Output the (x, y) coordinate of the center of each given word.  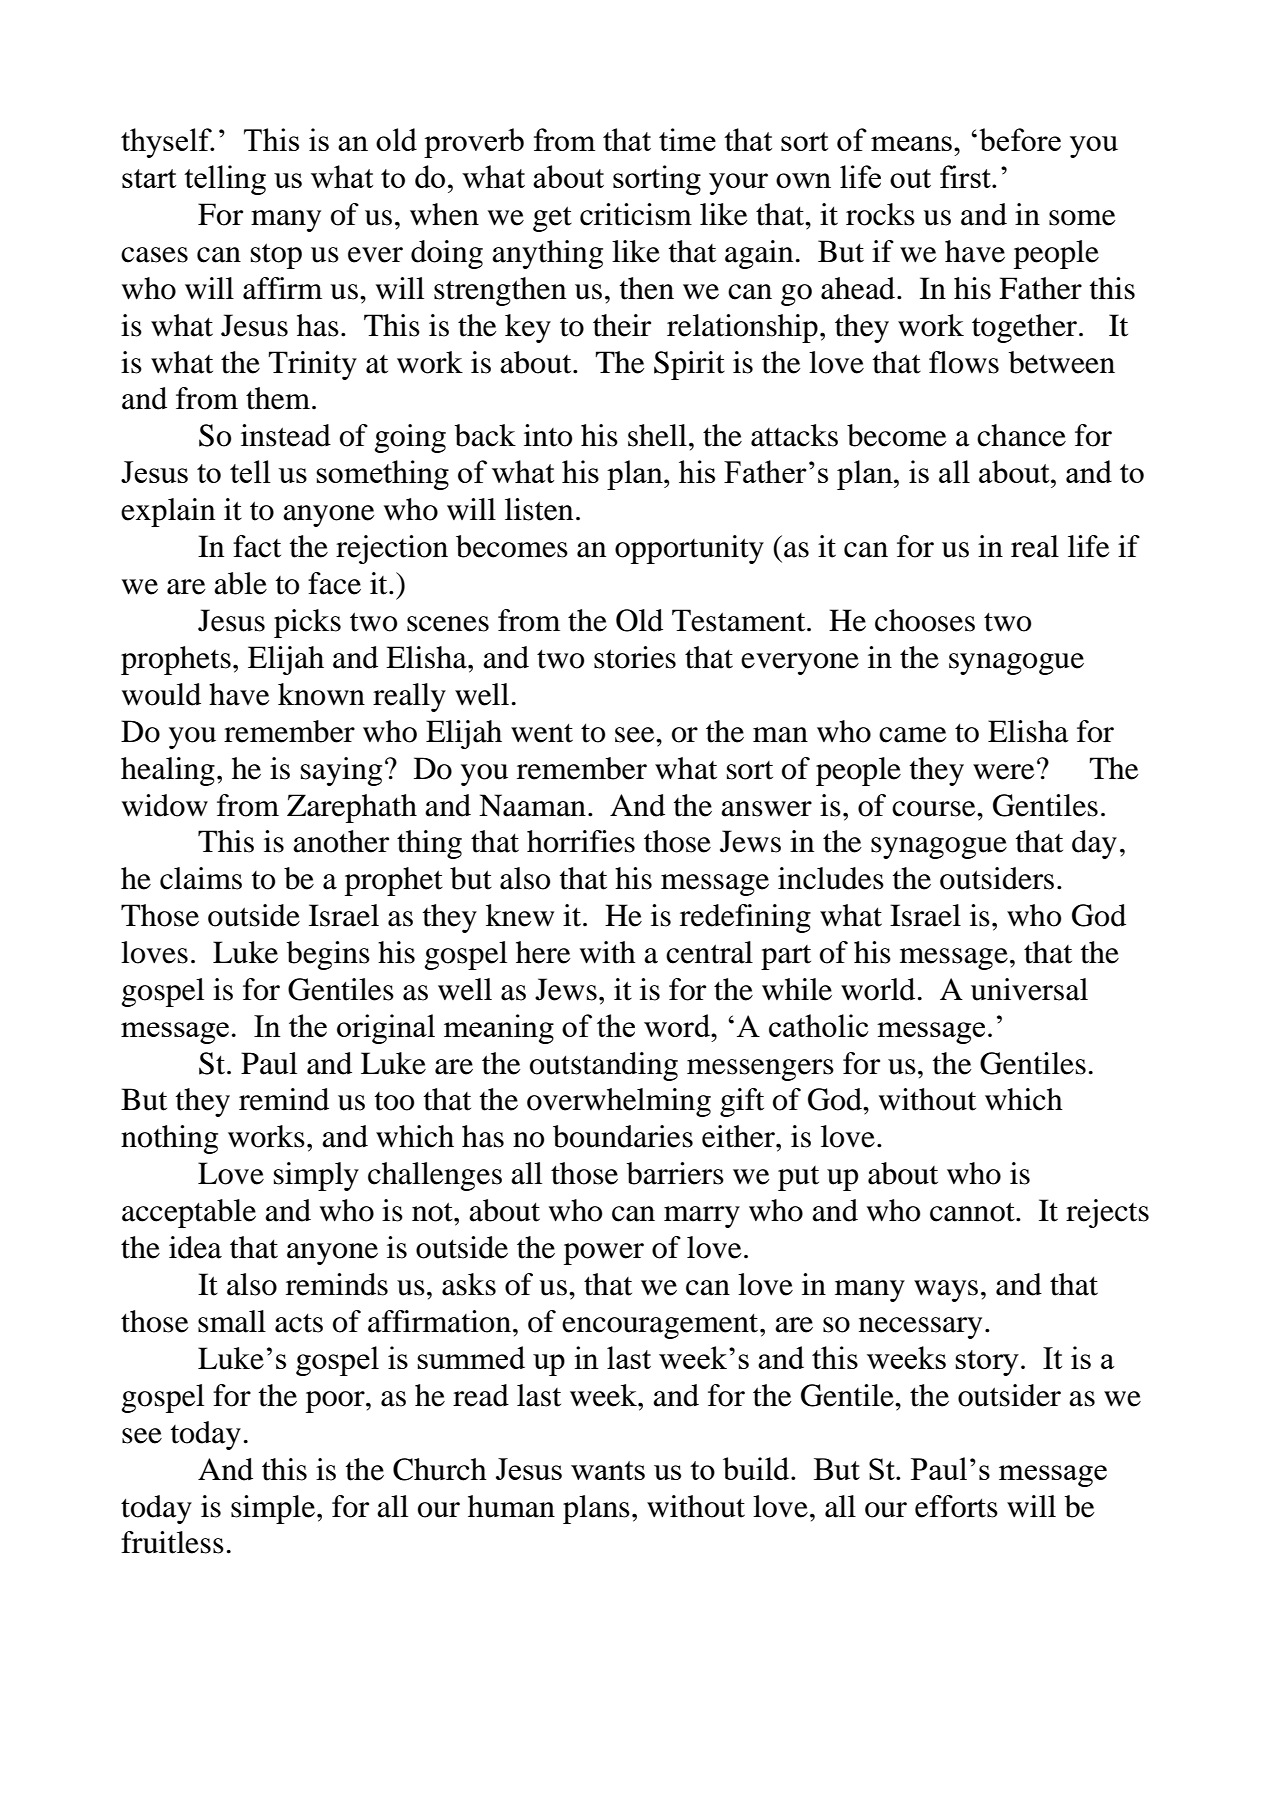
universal (1029, 989)
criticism (636, 214)
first (966, 176)
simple (273, 1509)
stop (276, 256)
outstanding (604, 1066)
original (386, 1029)
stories (635, 657)
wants (608, 1470)
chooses (925, 620)
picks (307, 623)
